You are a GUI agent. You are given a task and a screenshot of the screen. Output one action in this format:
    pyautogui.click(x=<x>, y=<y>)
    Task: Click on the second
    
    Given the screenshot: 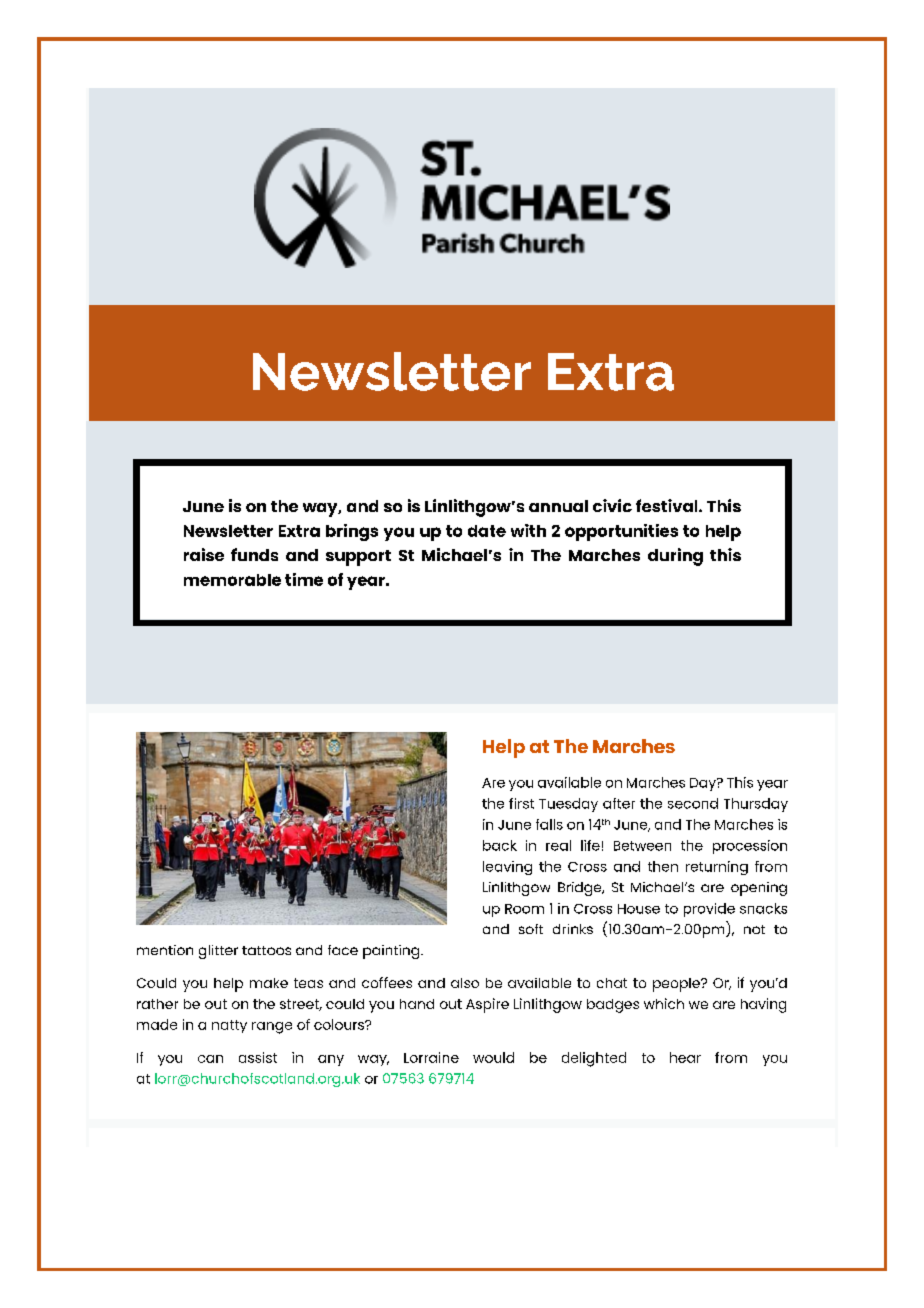 What is the action you would take?
    pyautogui.click(x=693, y=803)
